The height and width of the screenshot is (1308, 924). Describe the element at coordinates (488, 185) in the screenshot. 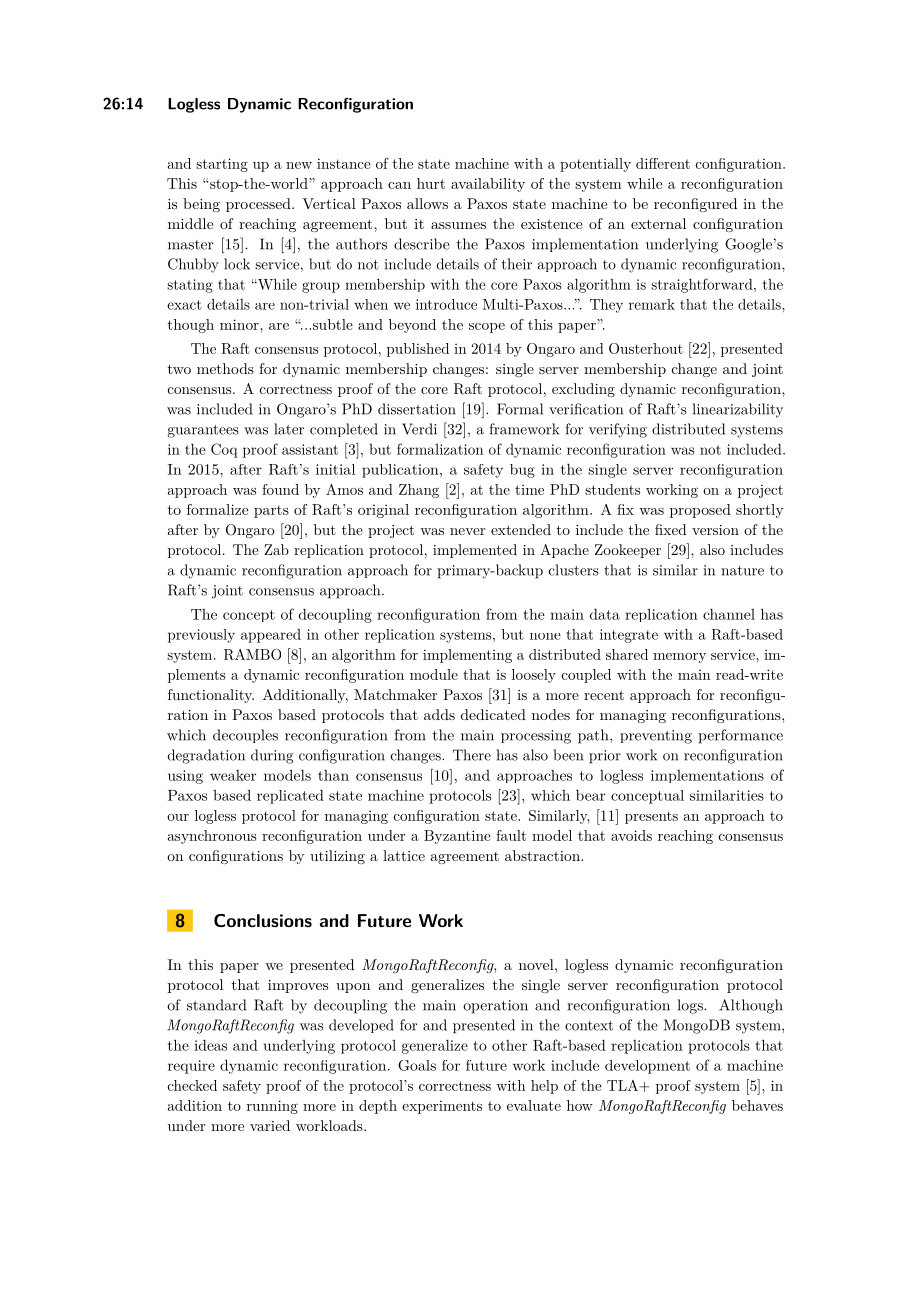

I see `availability` at that location.
